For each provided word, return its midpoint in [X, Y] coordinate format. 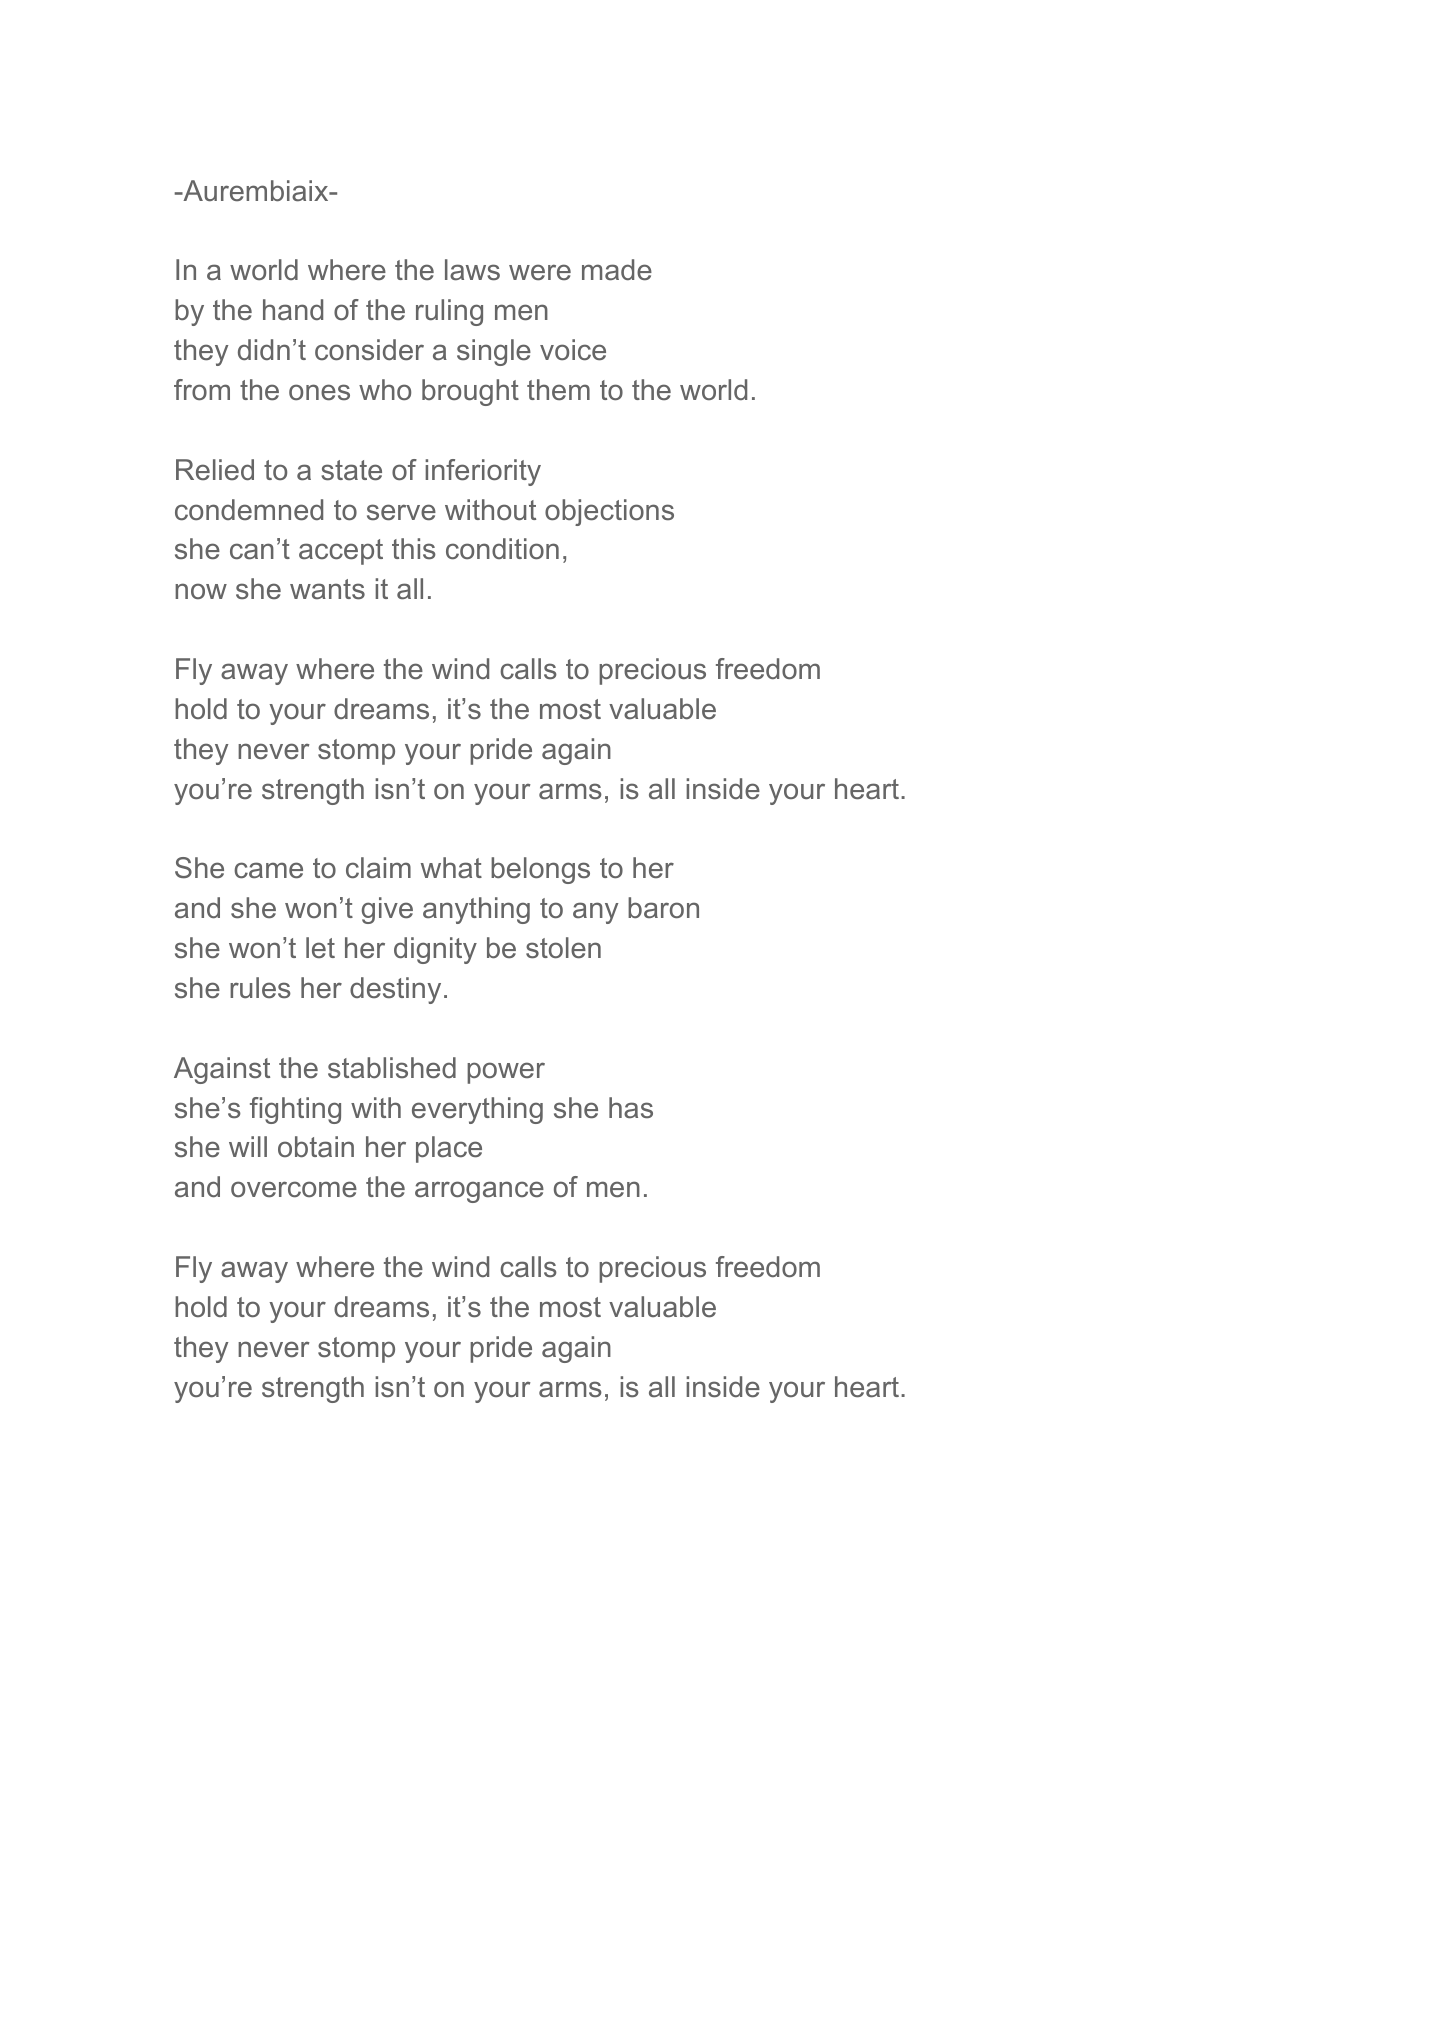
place [449, 1149]
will [248, 1146]
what [451, 868]
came [268, 870]
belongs [540, 870]
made [617, 270]
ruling [449, 312]
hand [293, 309]
